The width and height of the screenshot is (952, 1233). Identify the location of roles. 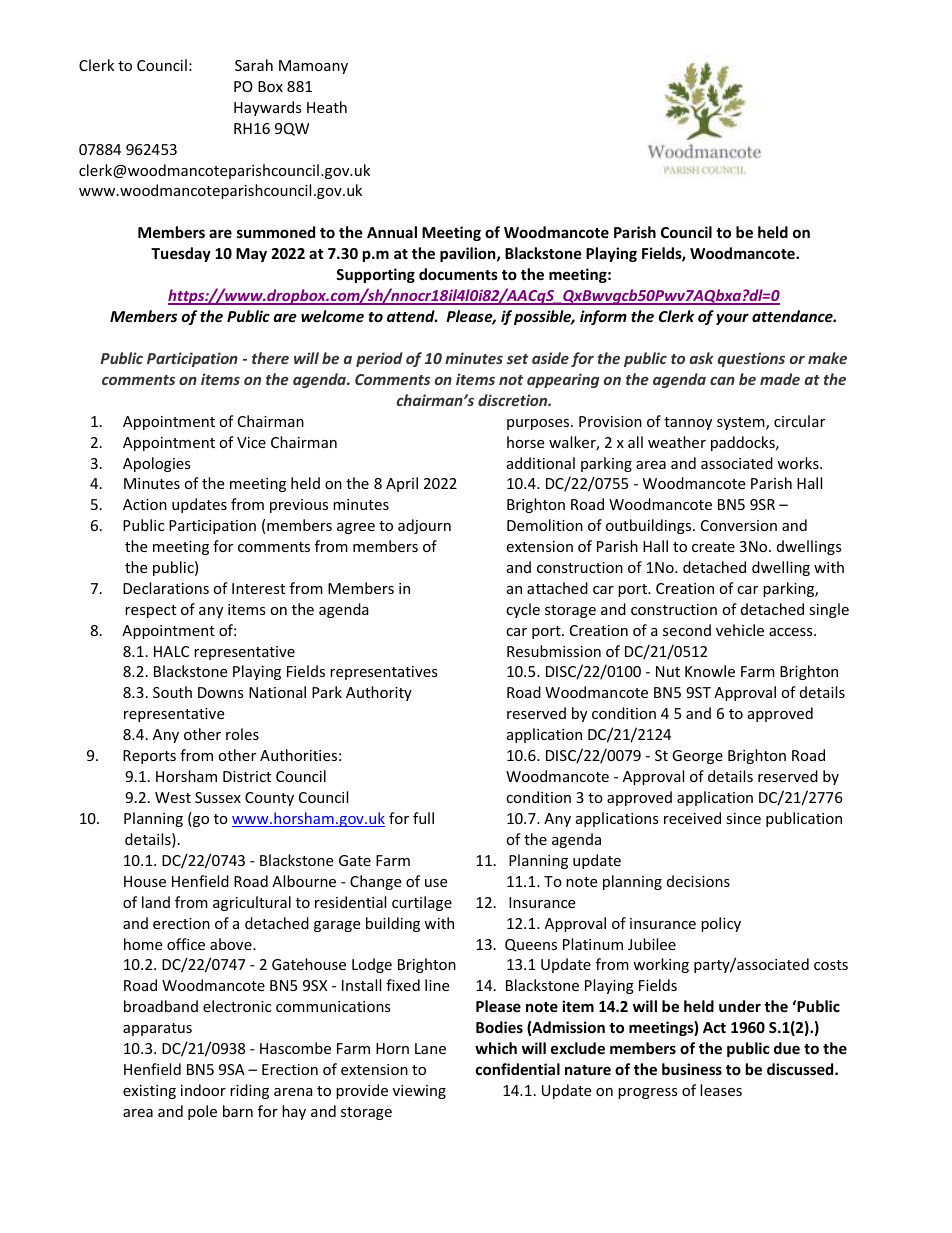
(242, 734).
